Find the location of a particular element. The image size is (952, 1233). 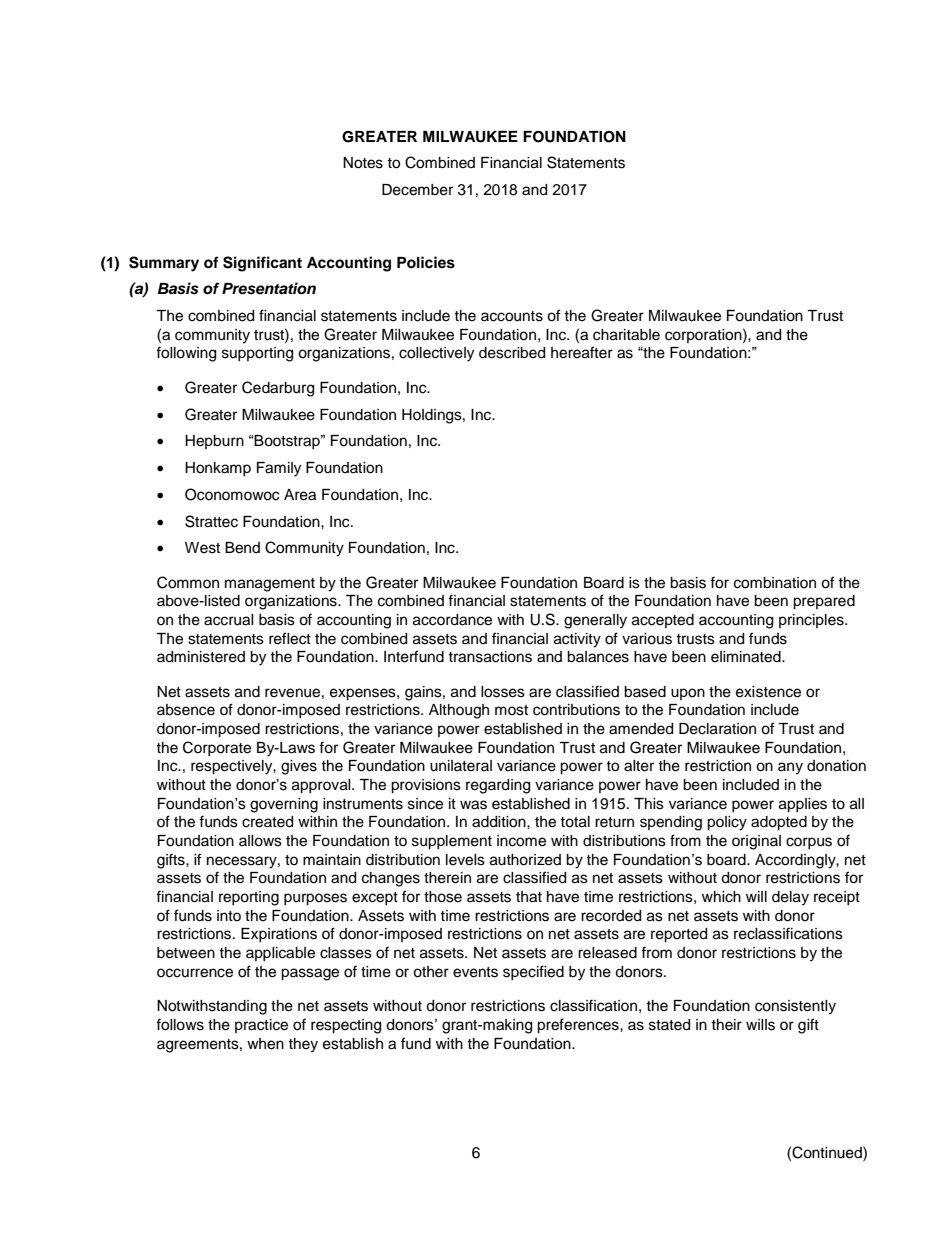

adopted is located at coordinates (779, 823).
